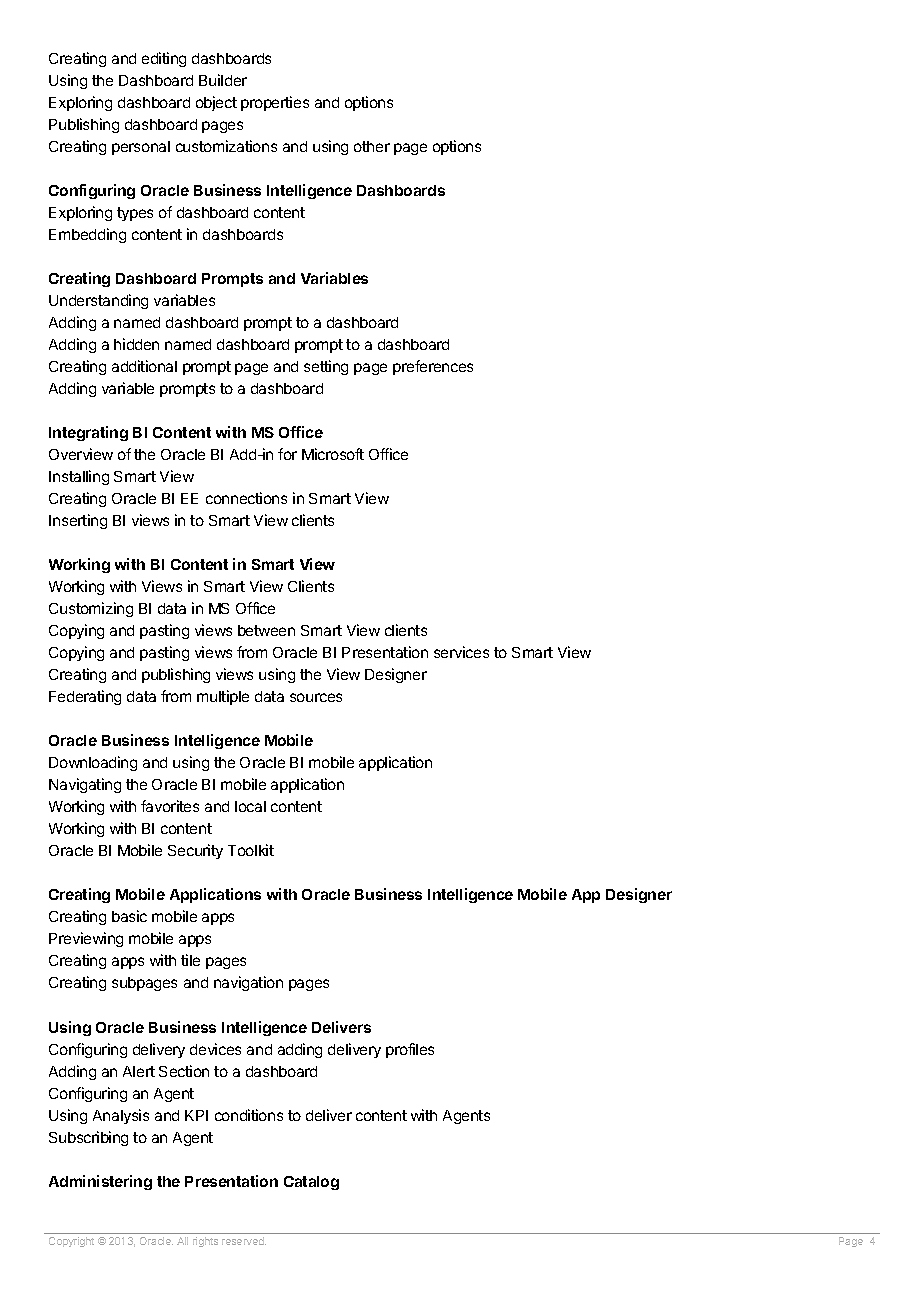 The image size is (924, 1308). Describe the element at coordinates (372, 146) in the screenshot. I see `other` at that location.
